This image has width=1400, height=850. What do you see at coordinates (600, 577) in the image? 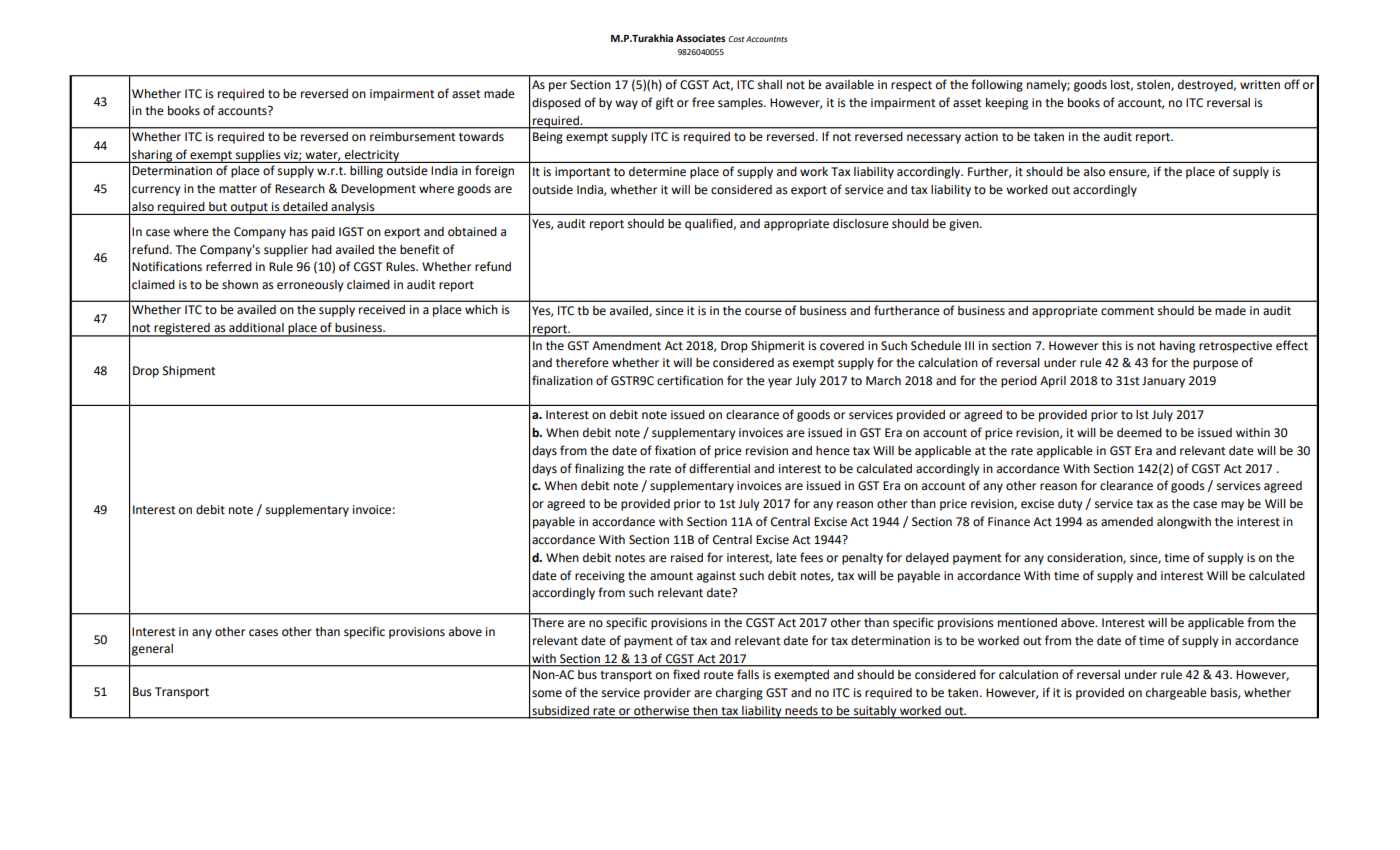
I see `receiving` at bounding box center [600, 577].
